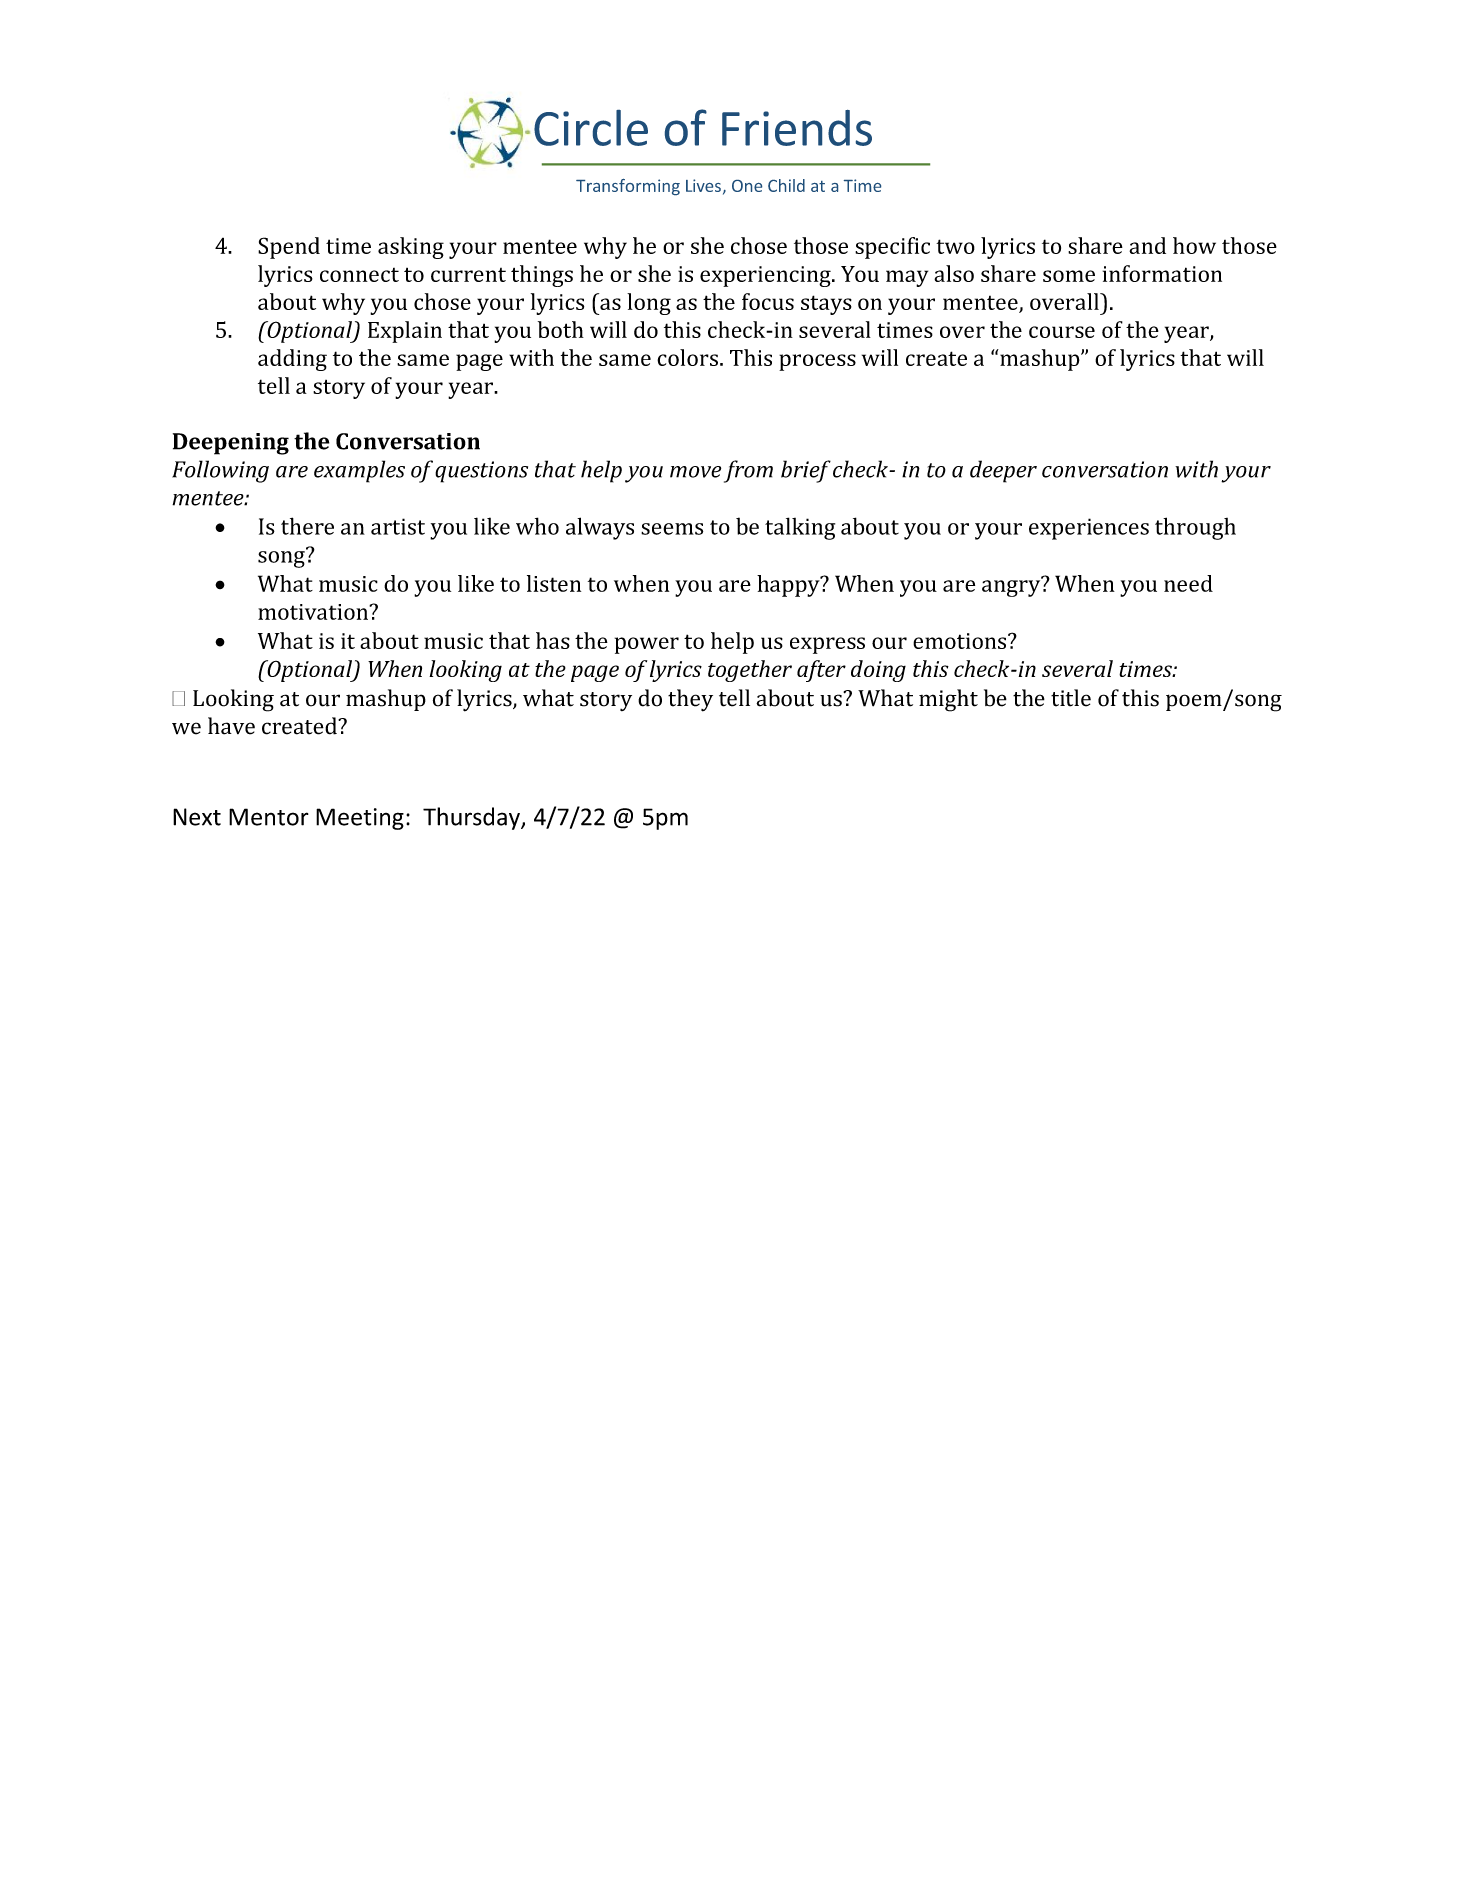  What do you see at coordinates (1062, 332) in the screenshot?
I see `course` at bounding box center [1062, 332].
